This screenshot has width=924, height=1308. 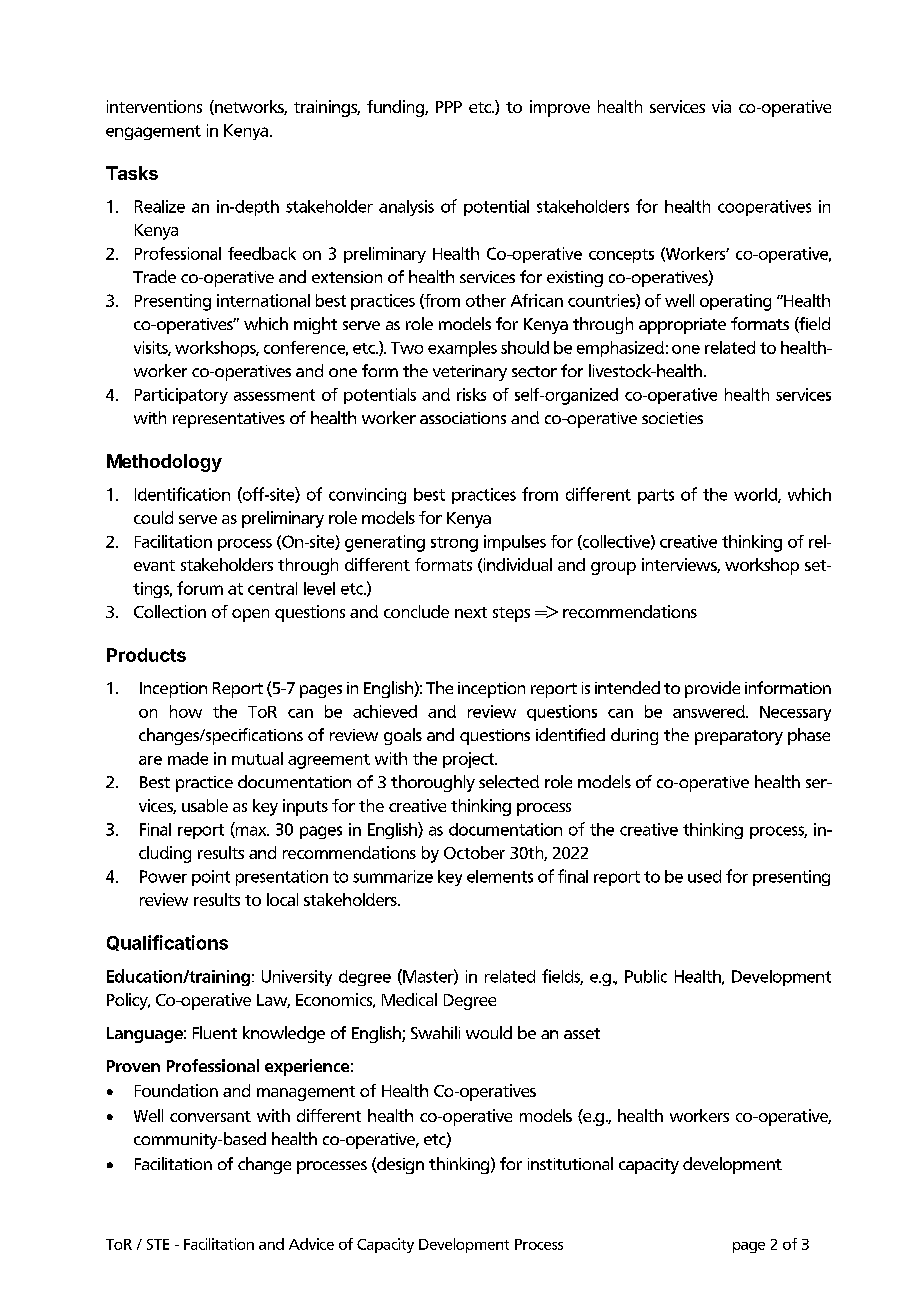 I want to click on parts, so click(x=656, y=496).
